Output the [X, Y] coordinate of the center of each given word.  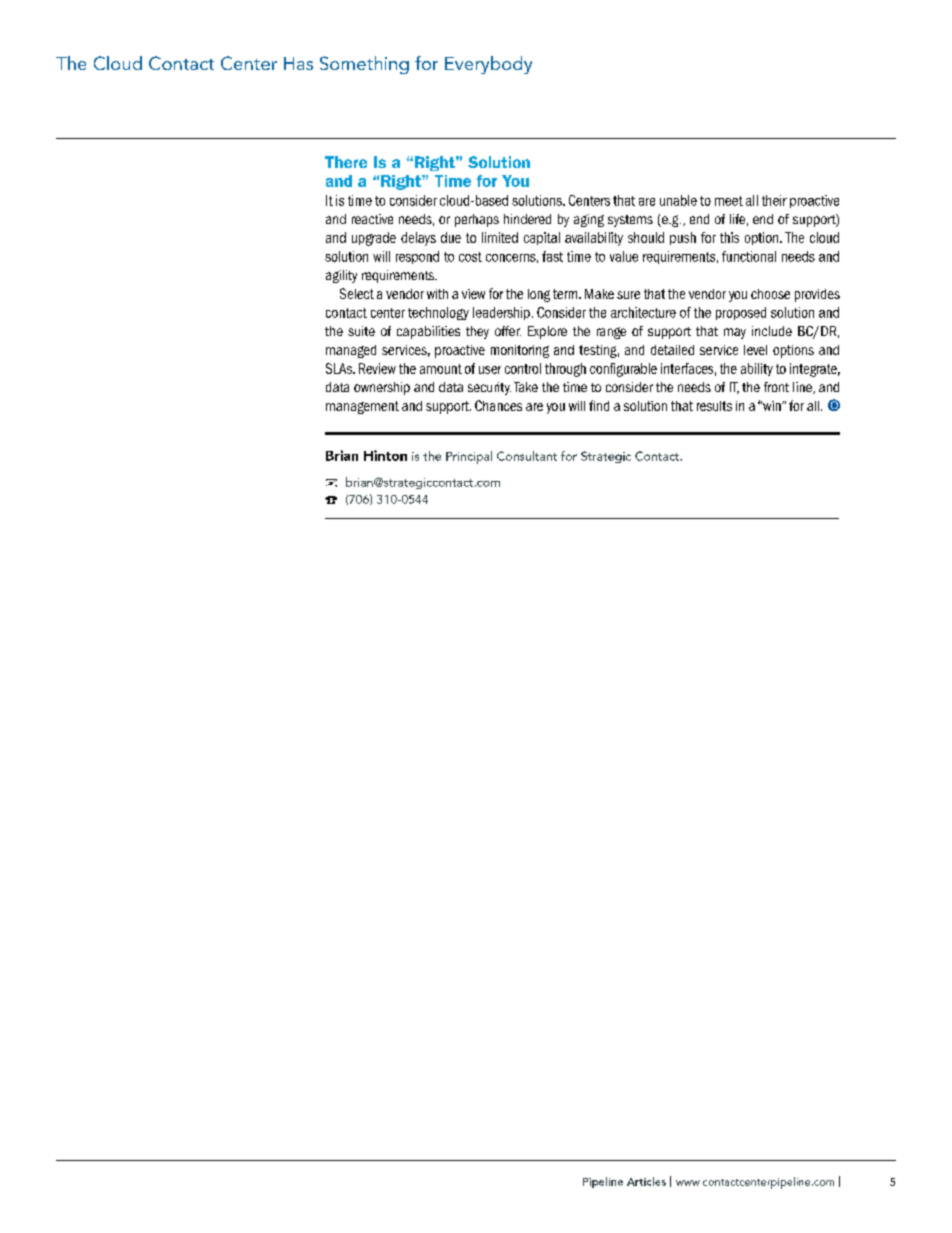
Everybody [488, 65]
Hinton [385, 455]
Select [357, 293]
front [776, 387]
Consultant [527, 456]
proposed [741, 313]
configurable [623, 370]
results [714, 406]
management [362, 407]
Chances [498, 405]
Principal [469, 457]
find [599, 405]
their [774, 200]
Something [364, 65]
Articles [646, 1181]
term [566, 294]
